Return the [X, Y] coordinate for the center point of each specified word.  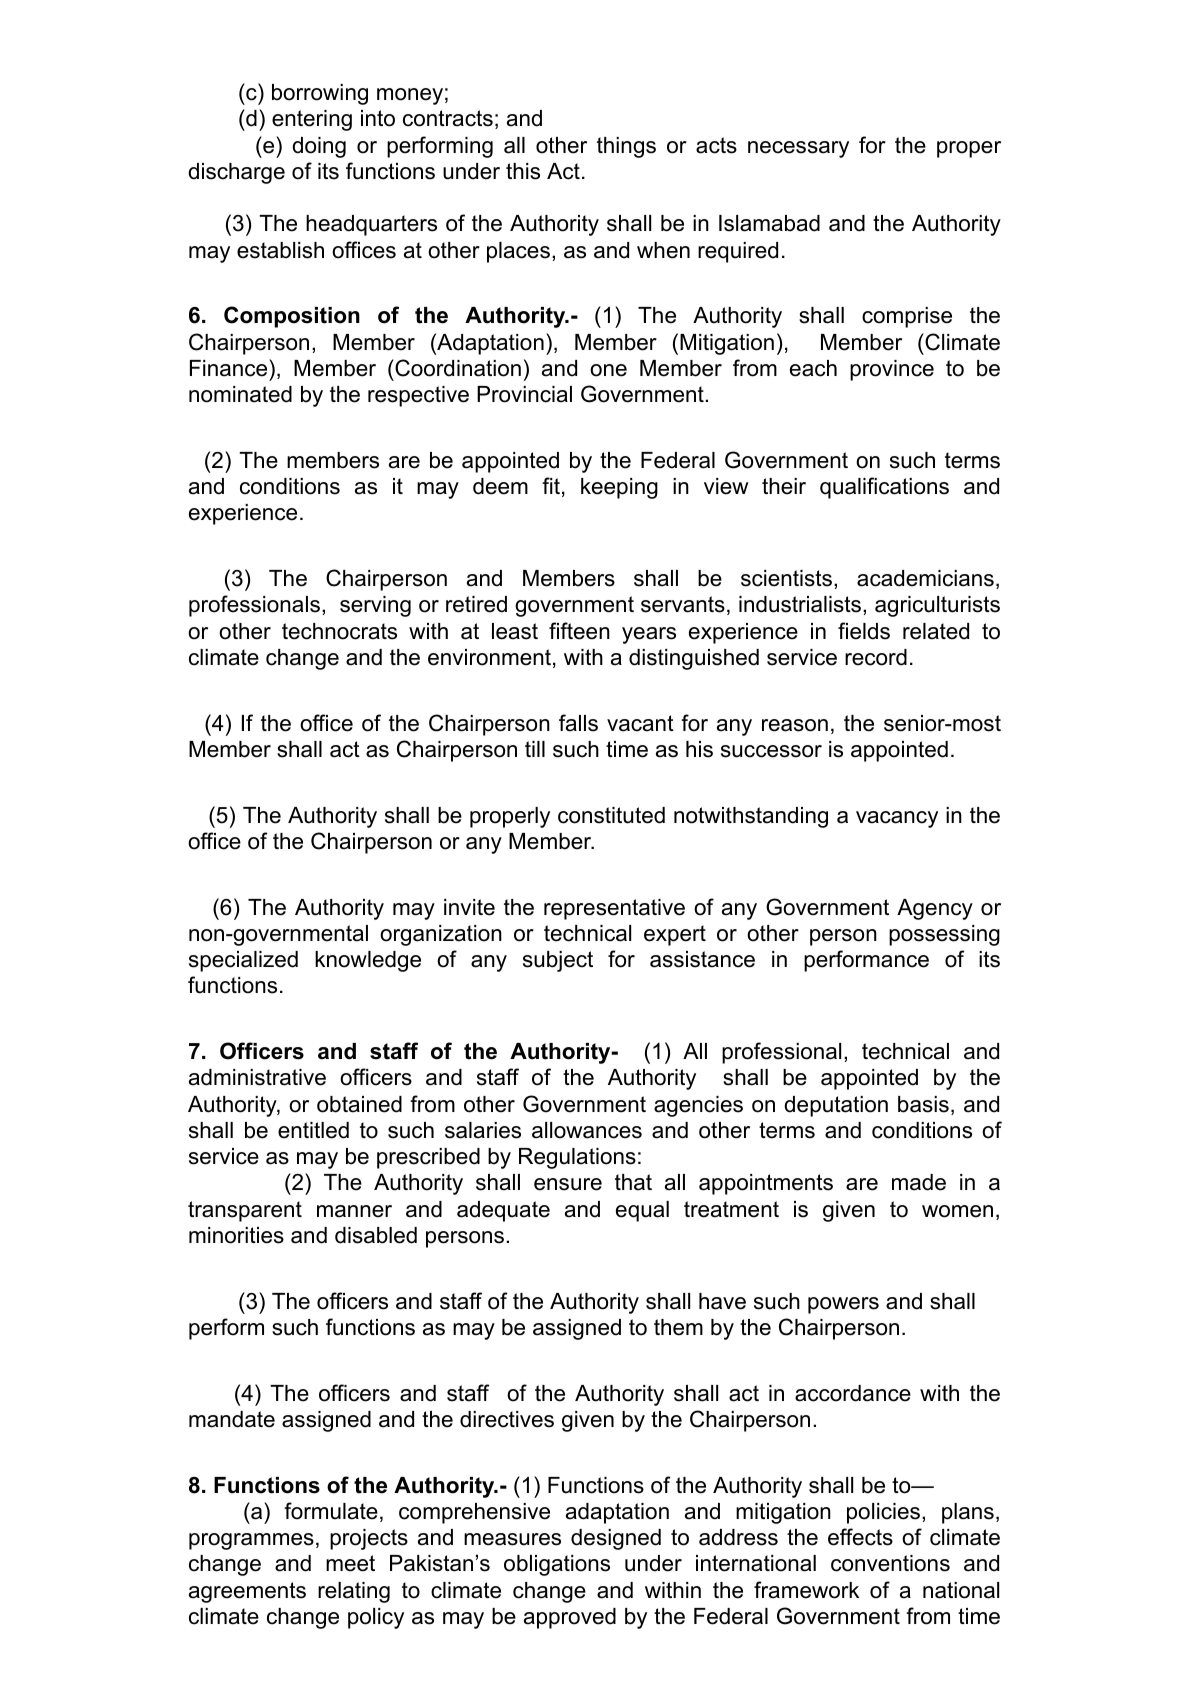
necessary [798, 149]
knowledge [368, 961]
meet [350, 1563]
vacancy [897, 819]
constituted [611, 815]
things [626, 147]
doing [319, 147]
